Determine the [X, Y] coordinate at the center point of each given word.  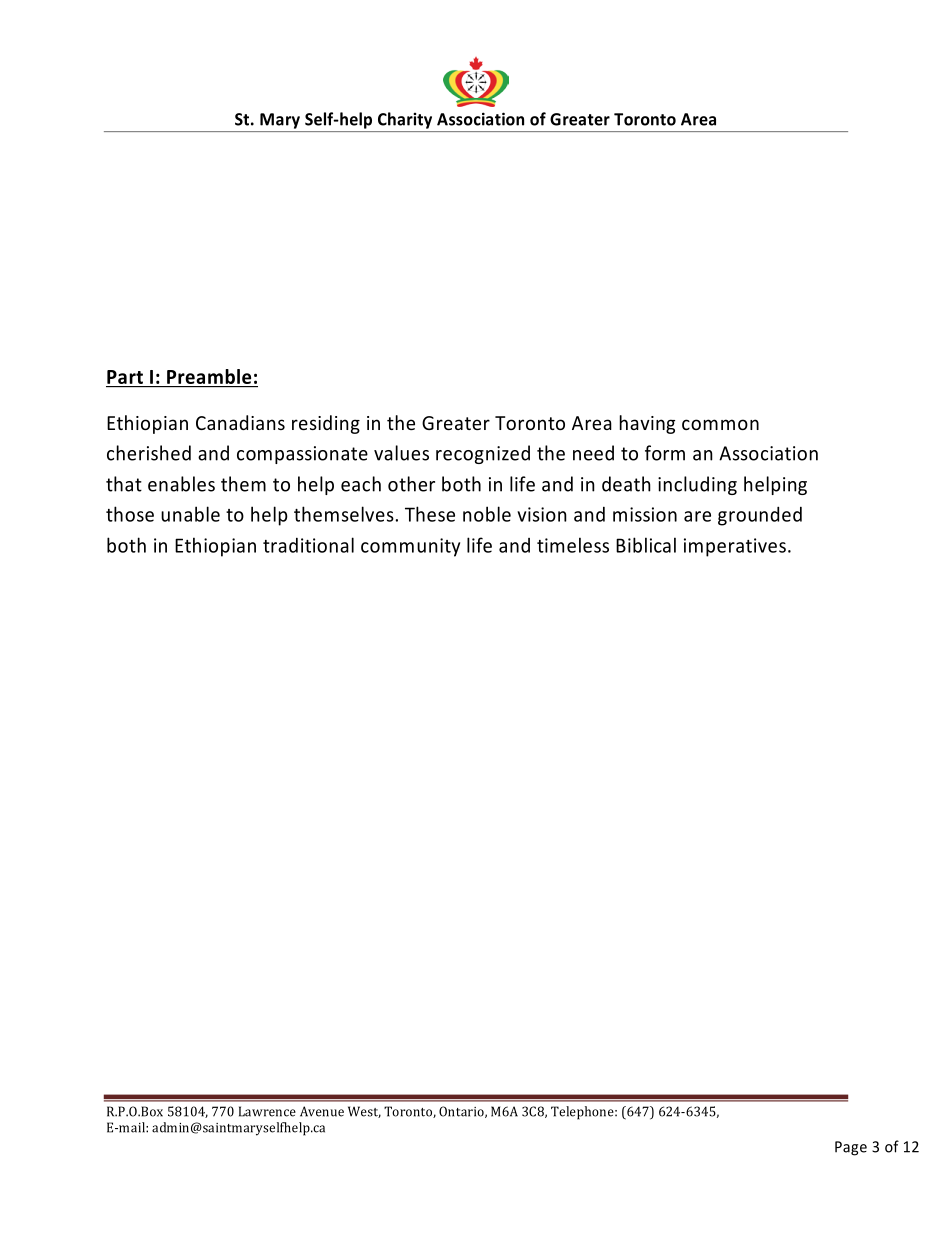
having [647, 424]
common [720, 424]
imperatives [735, 547]
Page [851, 1148]
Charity [405, 120]
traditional [308, 545]
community [410, 547]
